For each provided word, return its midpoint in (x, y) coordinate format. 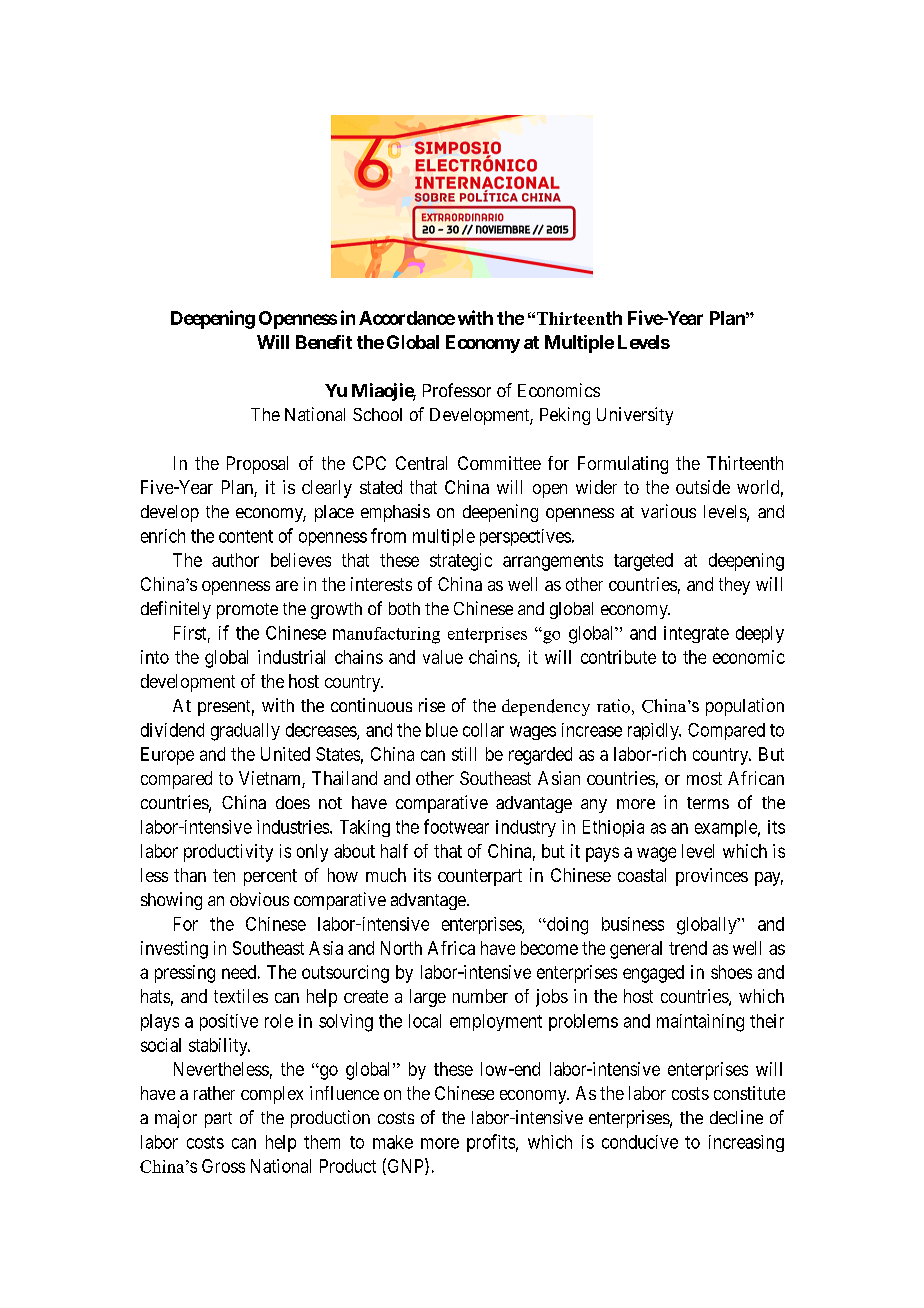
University (635, 416)
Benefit (324, 342)
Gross (223, 1166)
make (393, 1142)
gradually (245, 732)
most (704, 778)
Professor (457, 390)
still (464, 754)
